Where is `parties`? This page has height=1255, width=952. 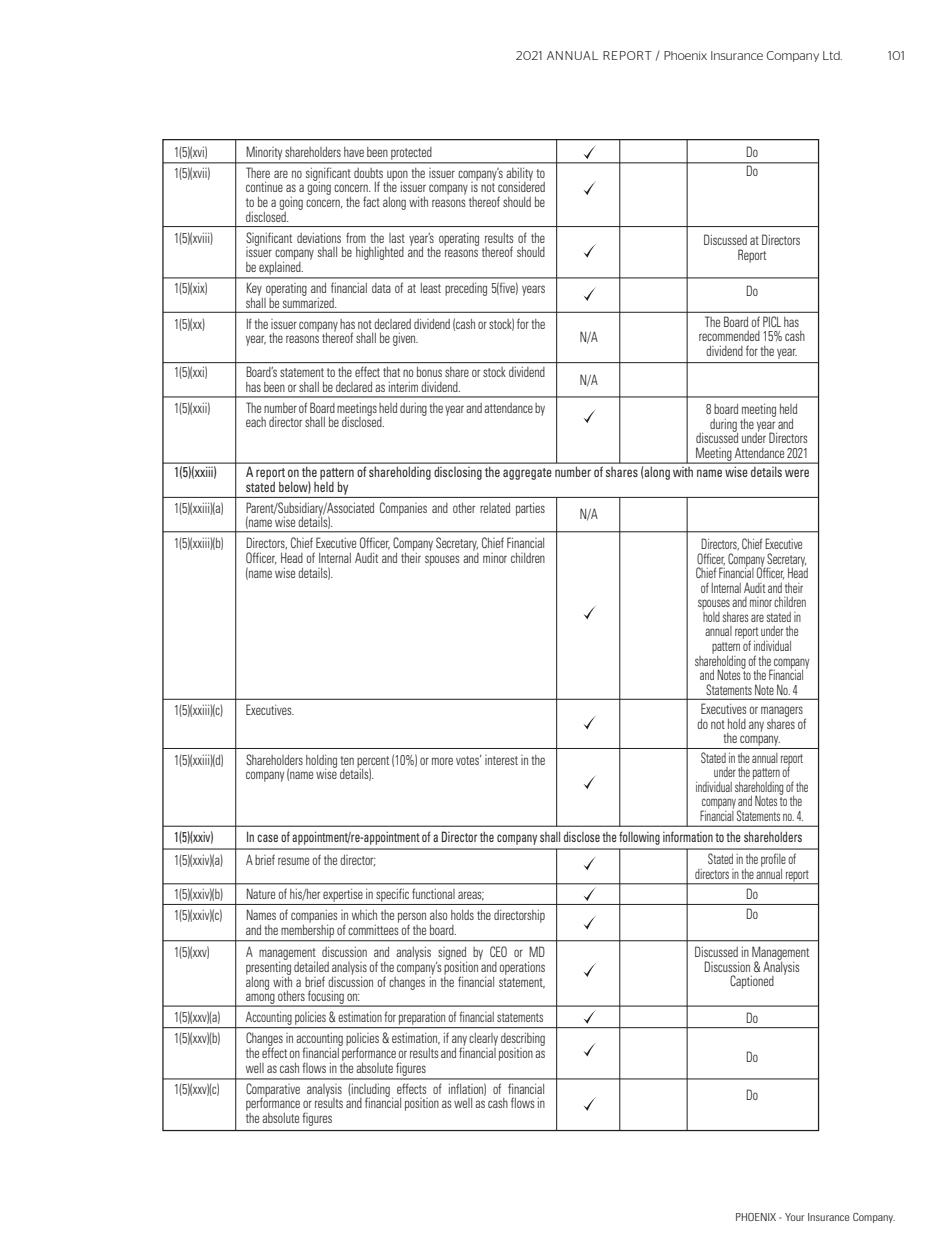
parties is located at coordinates (530, 509).
